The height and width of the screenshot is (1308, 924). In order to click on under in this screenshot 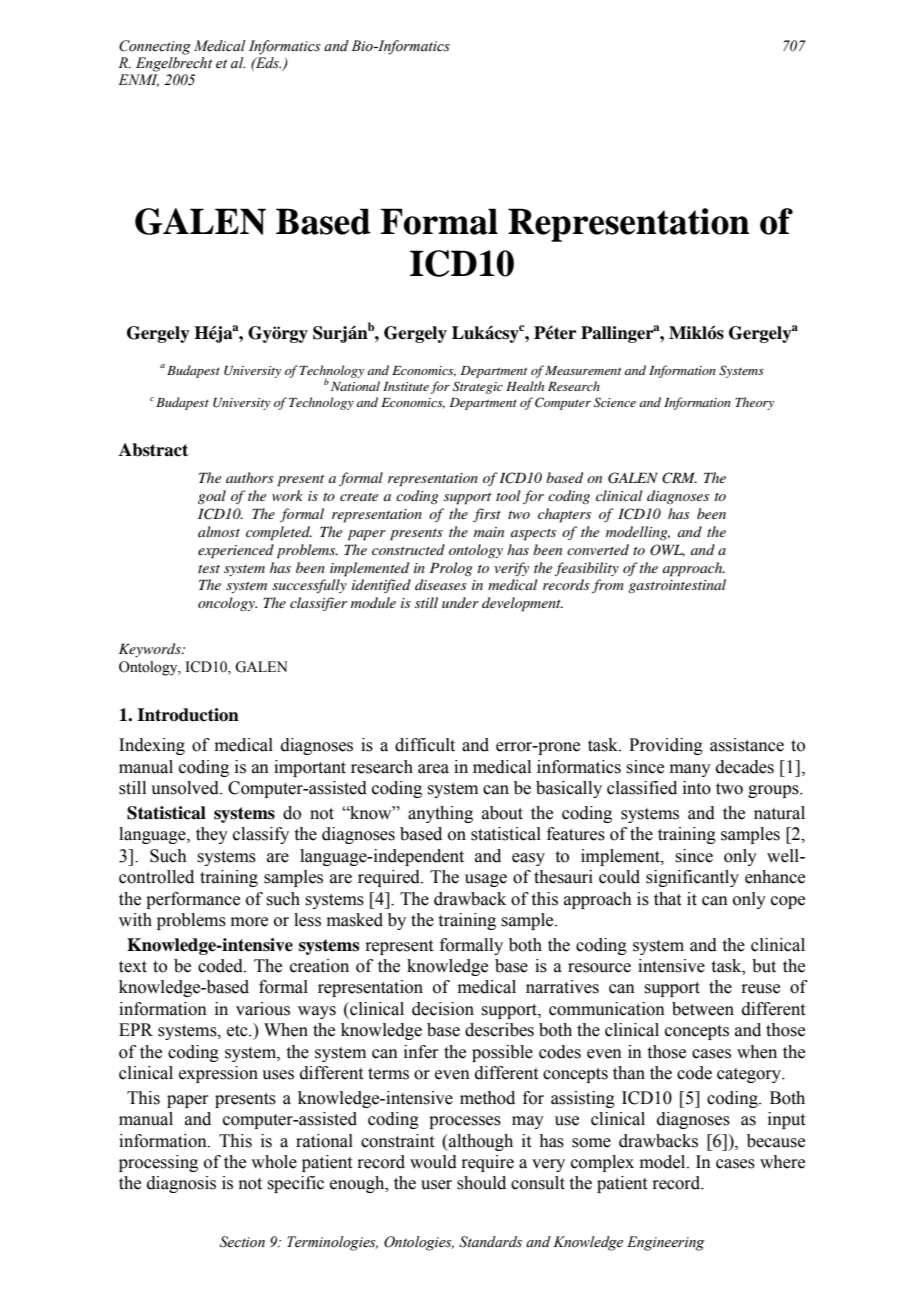, I will do `click(460, 602)`.
